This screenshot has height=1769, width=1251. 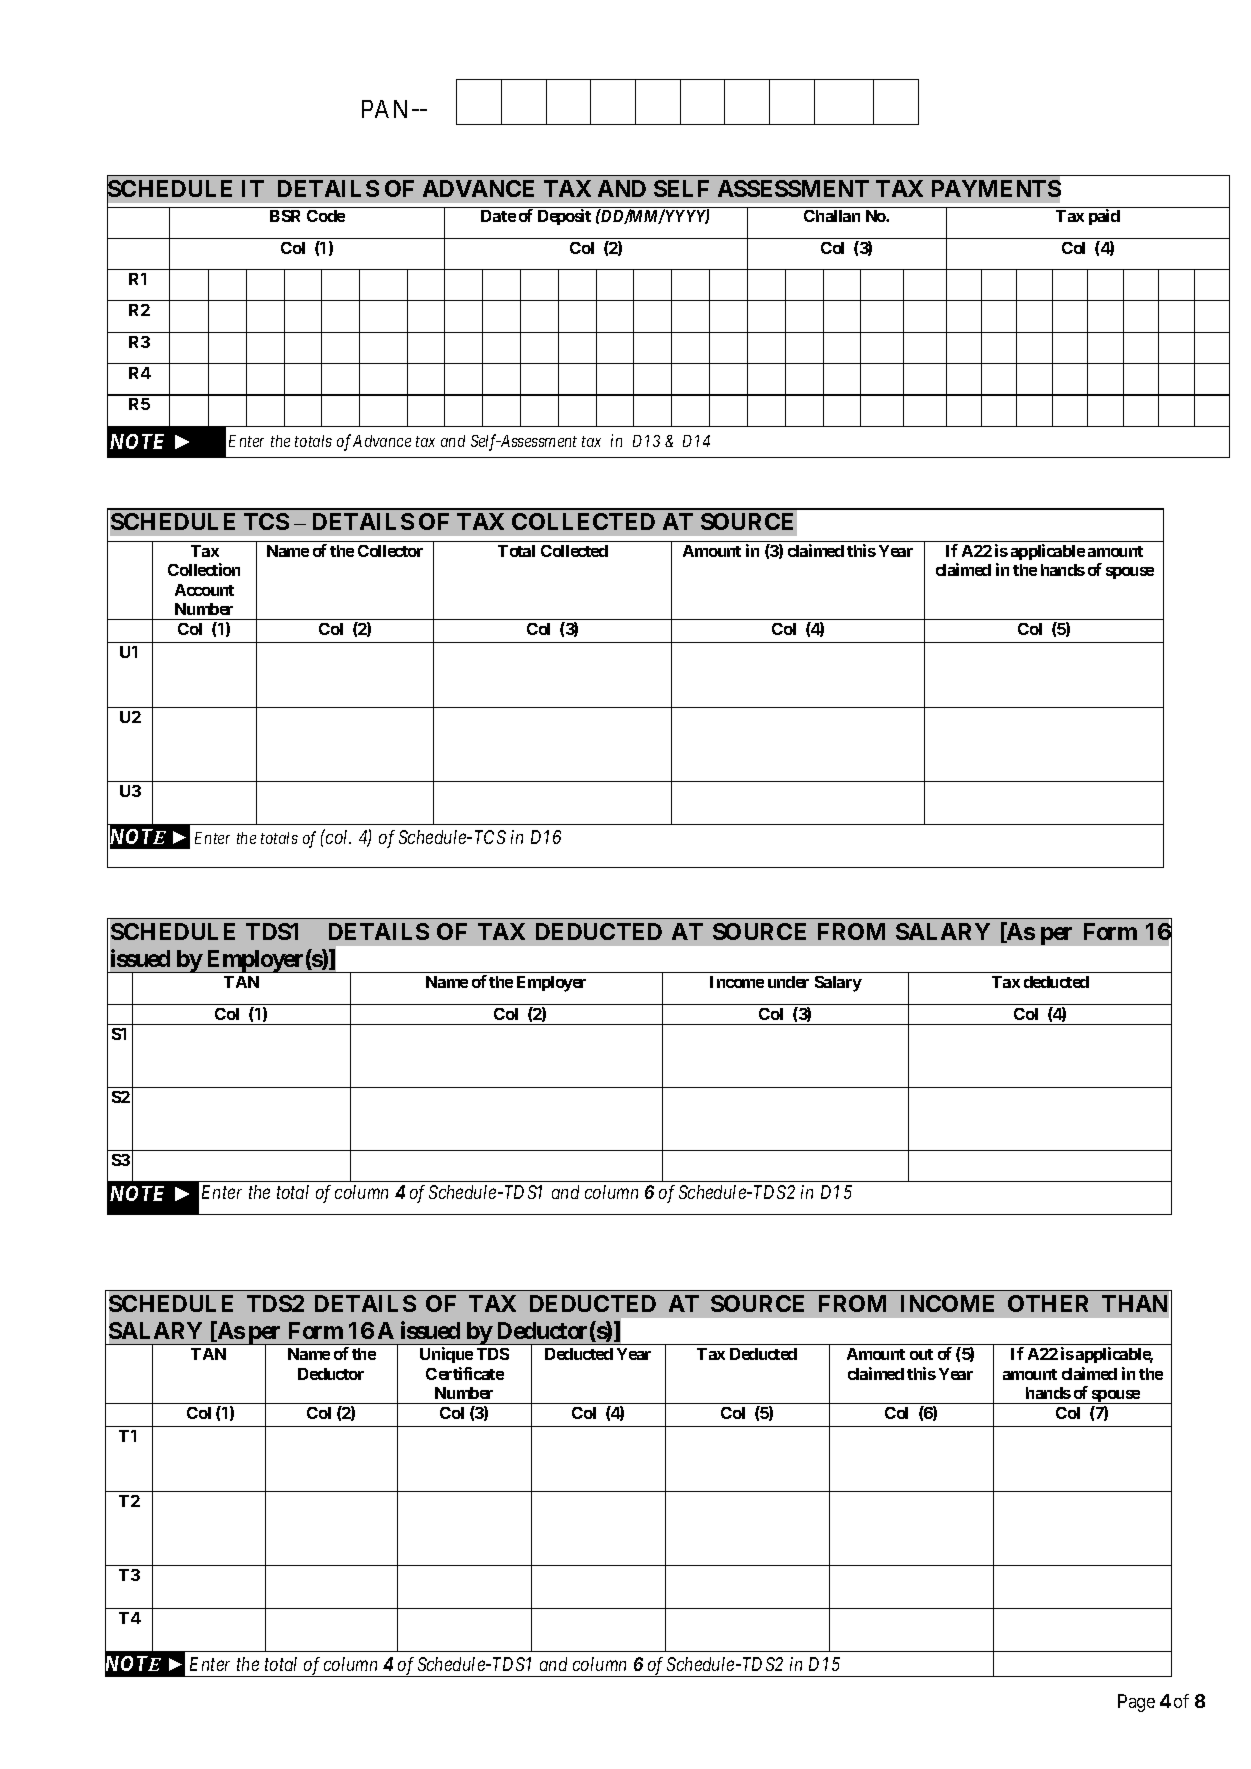 I want to click on paid, so click(x=1104, y=217).
